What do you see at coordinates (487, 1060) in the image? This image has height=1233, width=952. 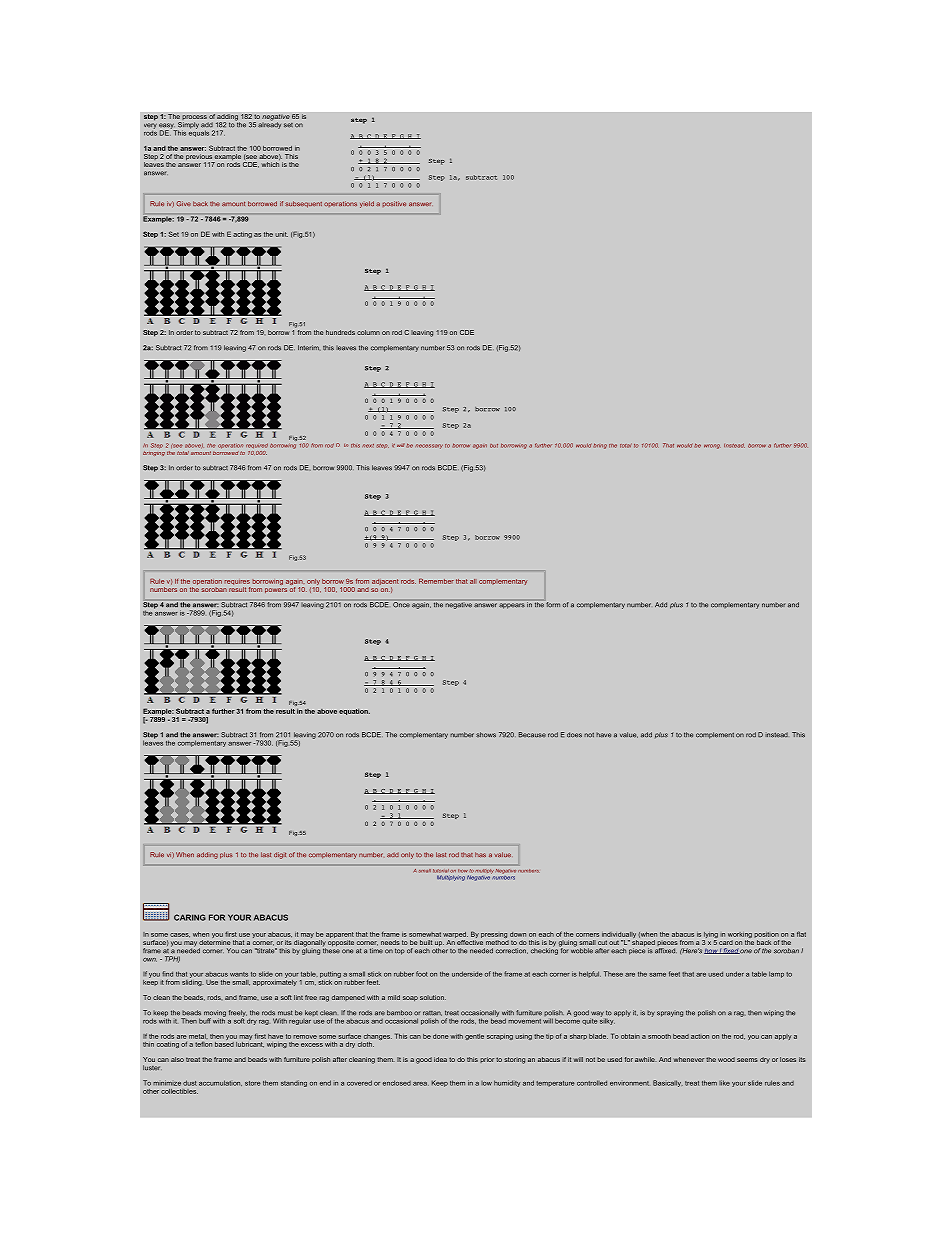 I see `prior` at bounding box center [487, 1060].
